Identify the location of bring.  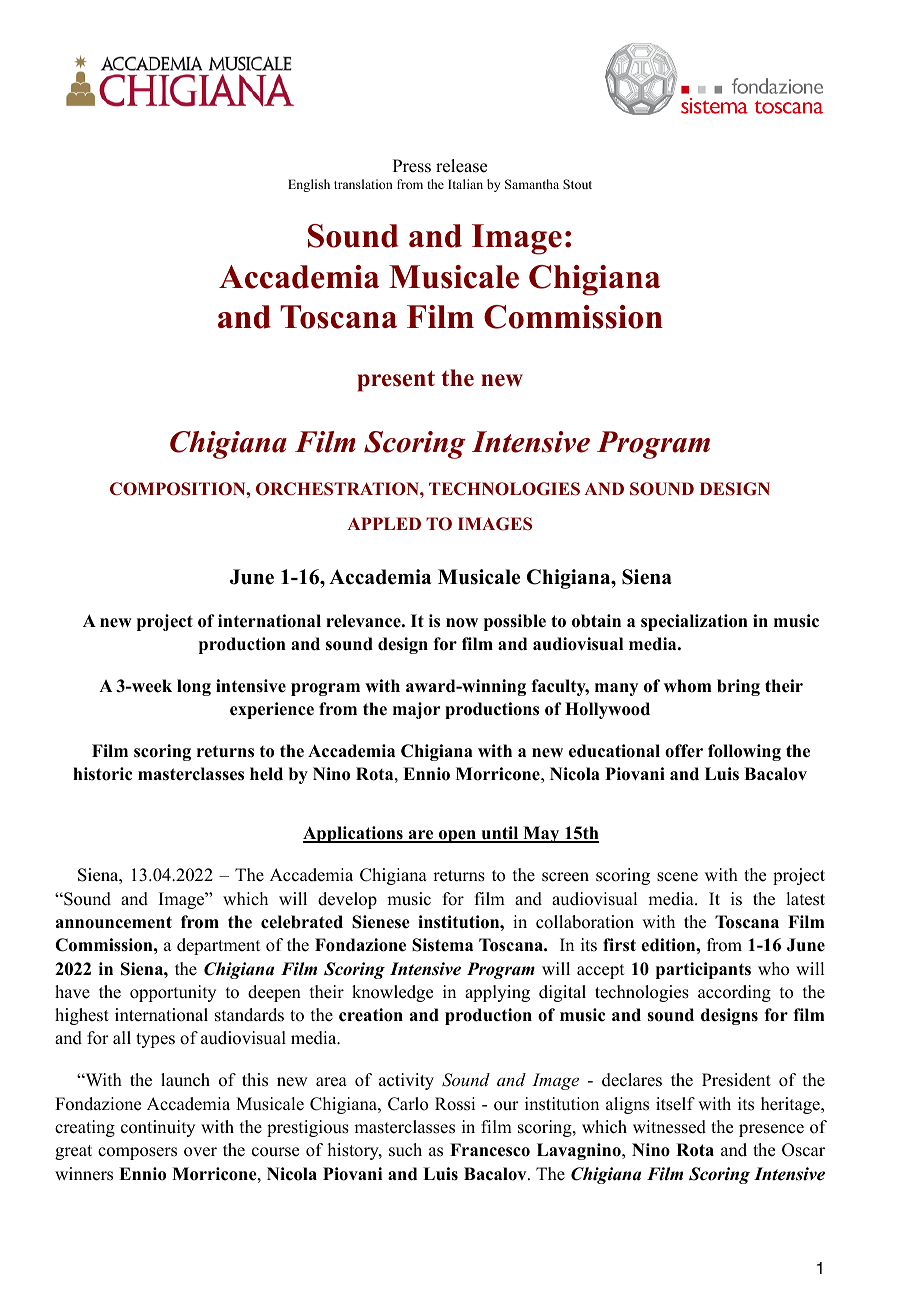
(738, 687).
